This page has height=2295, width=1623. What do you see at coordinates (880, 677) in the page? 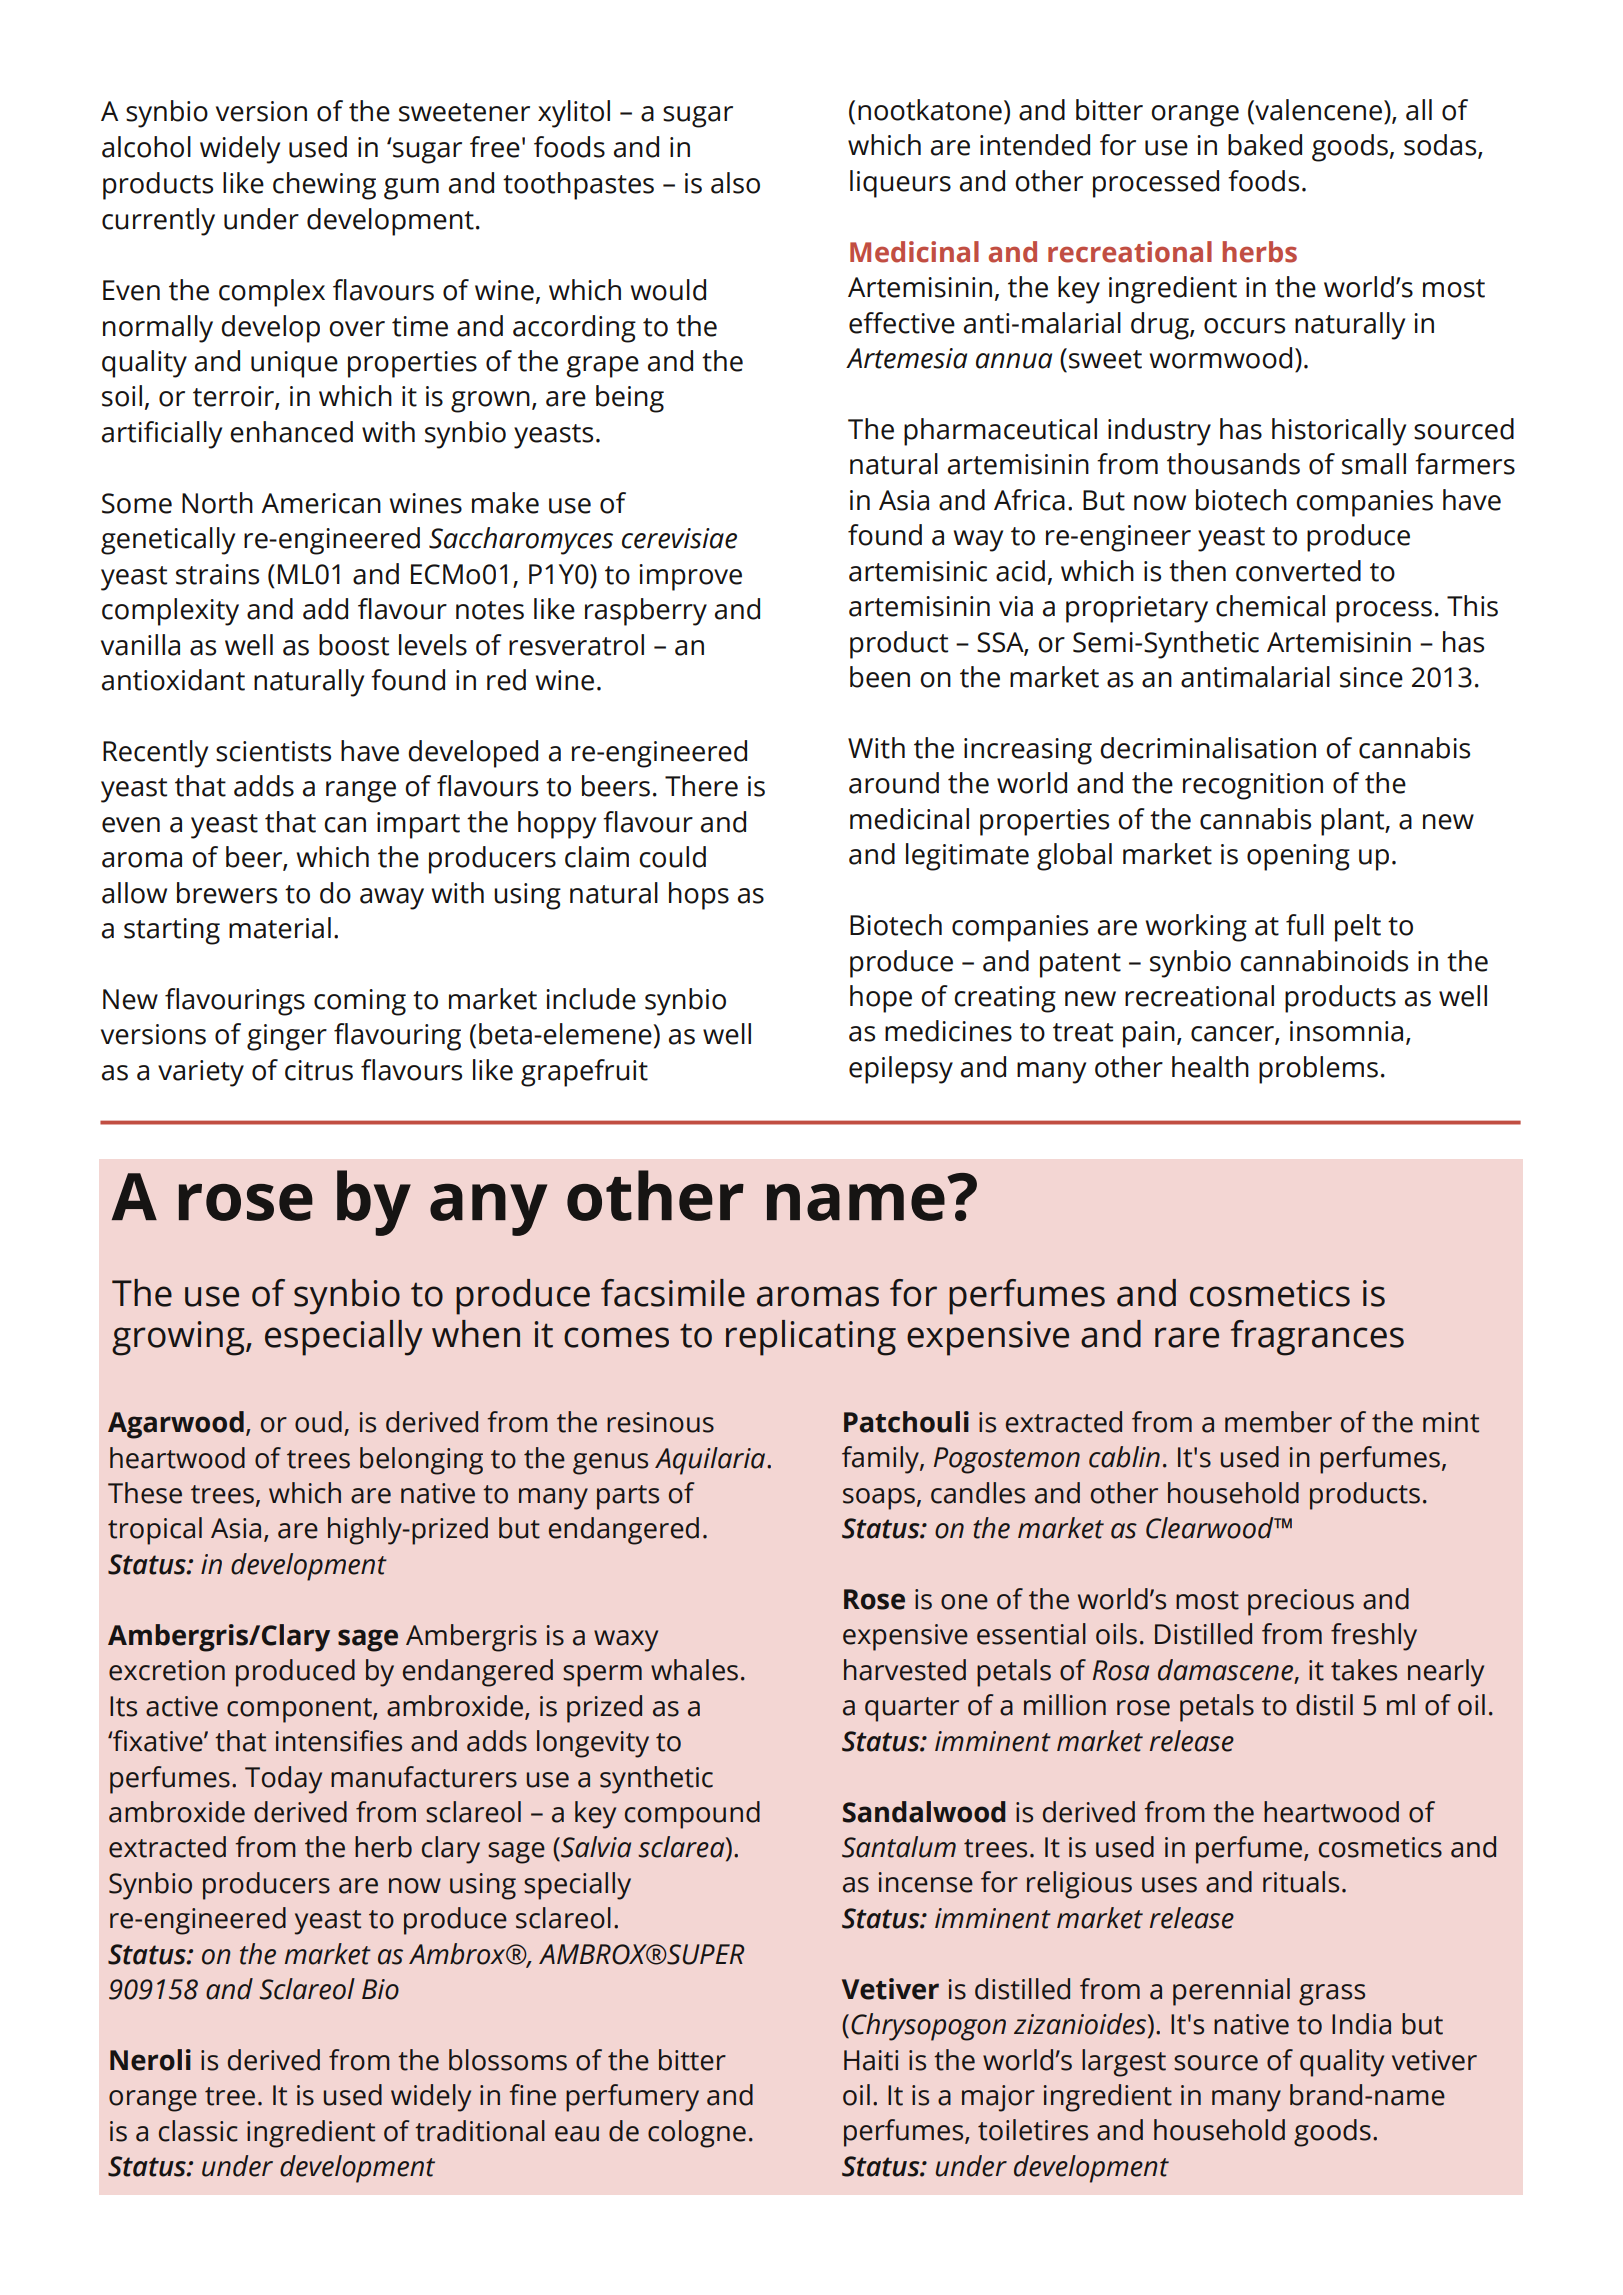
I see `been` at bounding box center [880, 677].
